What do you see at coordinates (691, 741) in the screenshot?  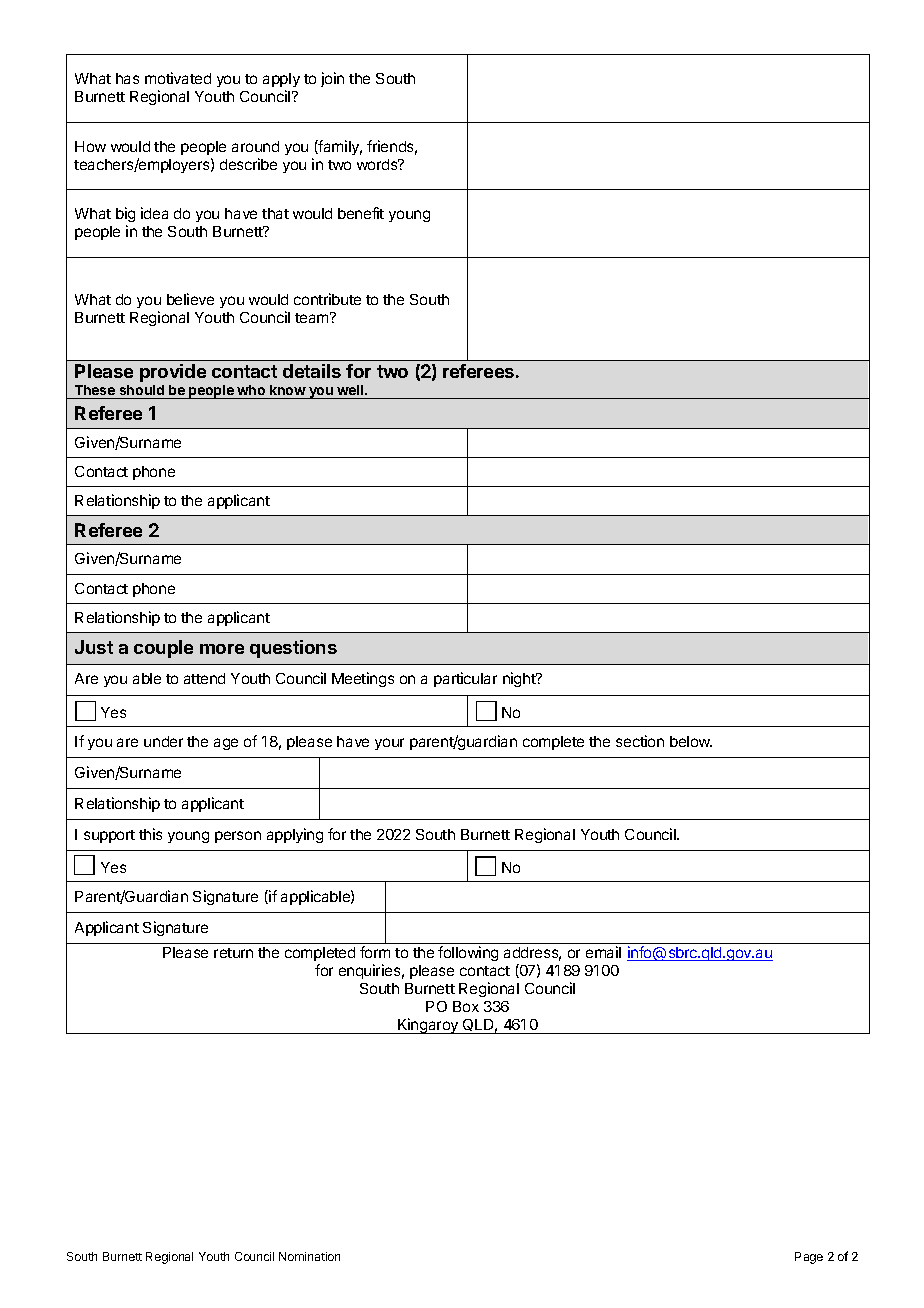 I see `below` at bounding box center [691, 741].
